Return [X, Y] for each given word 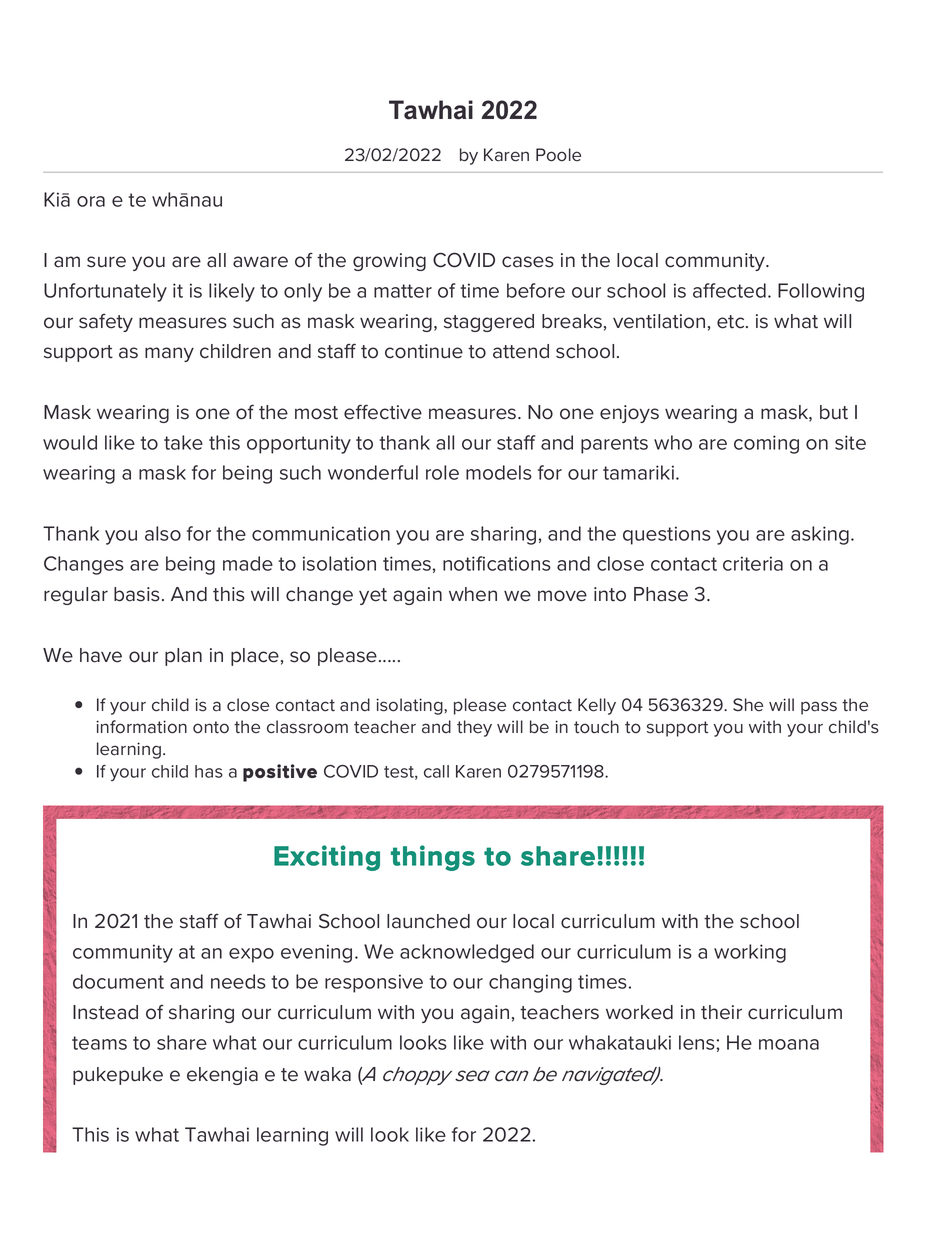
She [748, 705]
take [183, 442]
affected [729, 290]
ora [91, 201]
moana [789, 1044]
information [141, 727]
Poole [558, 155]
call [436, 771]
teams [99, 1043]
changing [530, 983]
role [442, 472]
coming [766, 444]
